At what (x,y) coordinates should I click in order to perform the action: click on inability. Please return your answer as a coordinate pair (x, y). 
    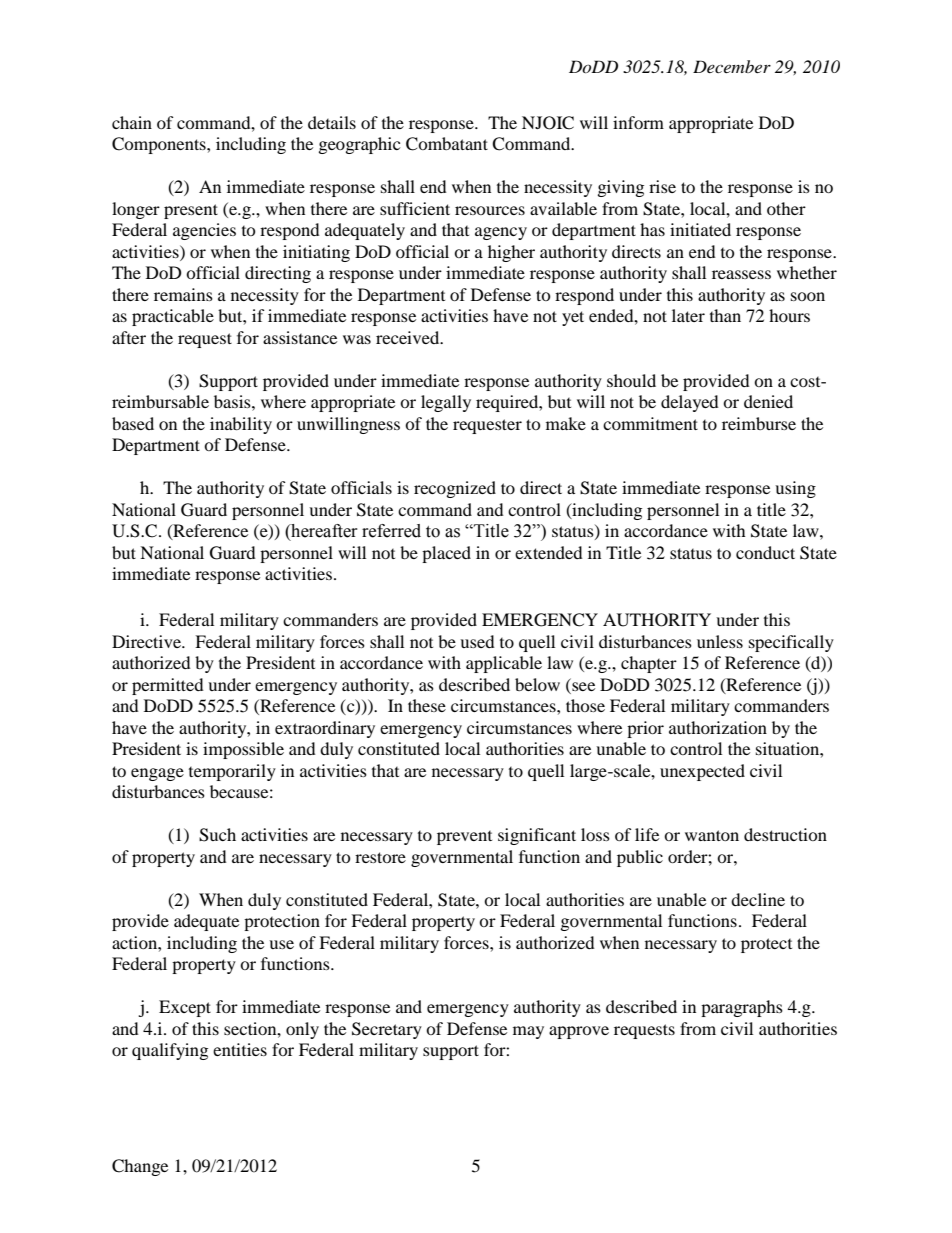
    Looking at the image, I should click on (241, 425).
